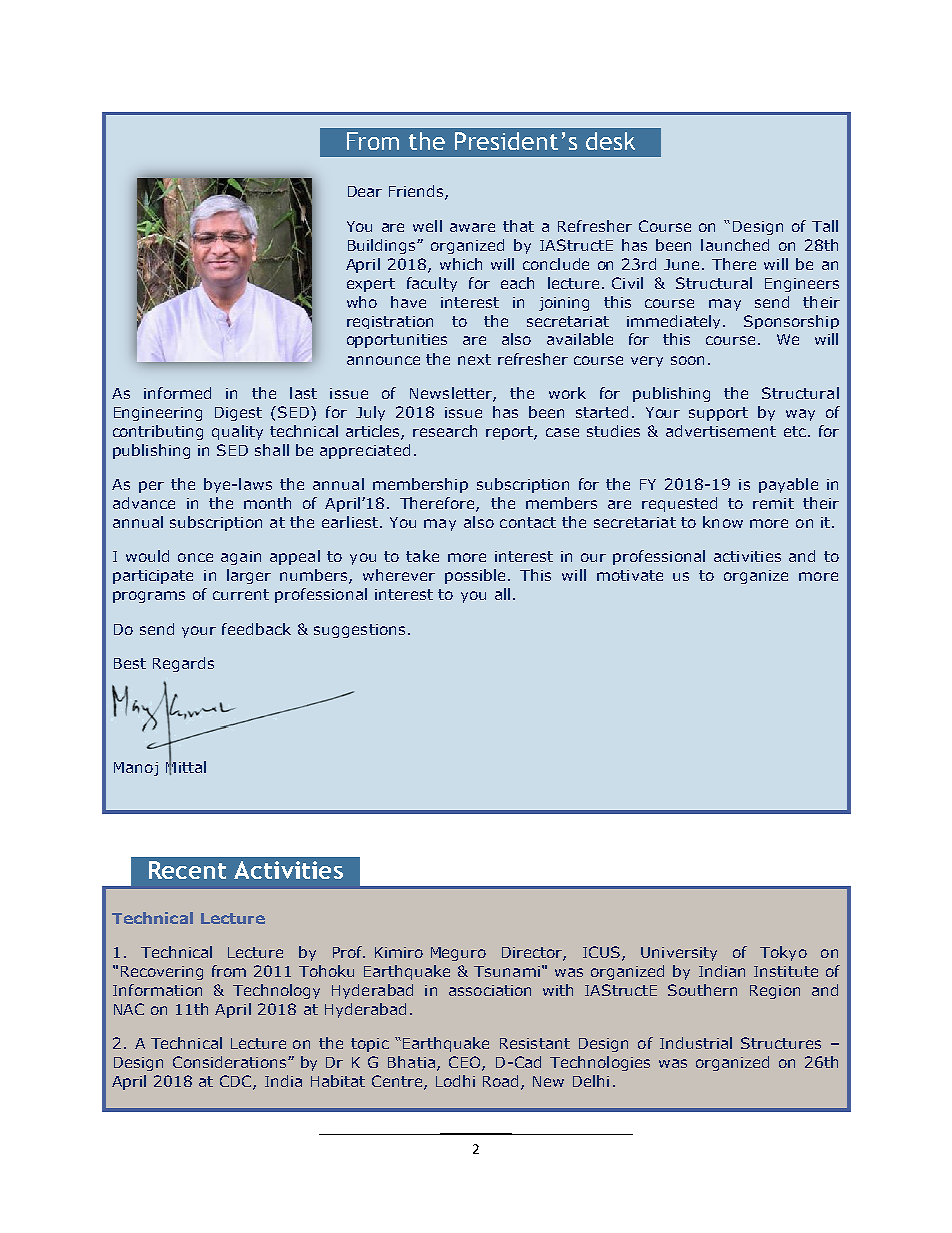 The height and width of the screenshot is (1233, 952). Describe the element at coordinates (365, 191) in the screenshot. I see `Dear` at that location.
